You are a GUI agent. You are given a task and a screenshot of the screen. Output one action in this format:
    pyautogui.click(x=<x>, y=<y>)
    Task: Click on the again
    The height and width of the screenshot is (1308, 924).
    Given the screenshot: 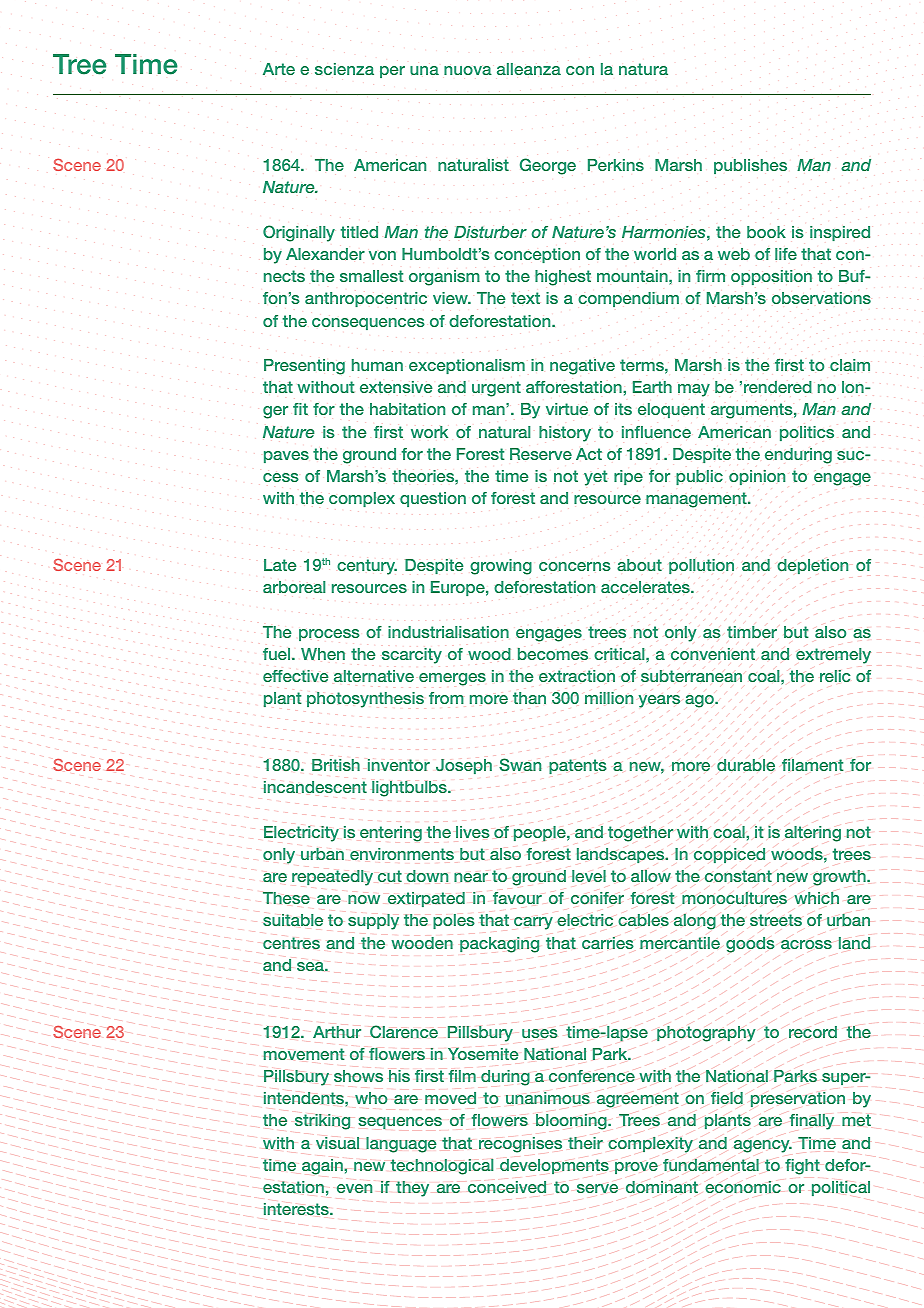 What is the action you would take?
    pyautogui.click(x=323, y=1167)
